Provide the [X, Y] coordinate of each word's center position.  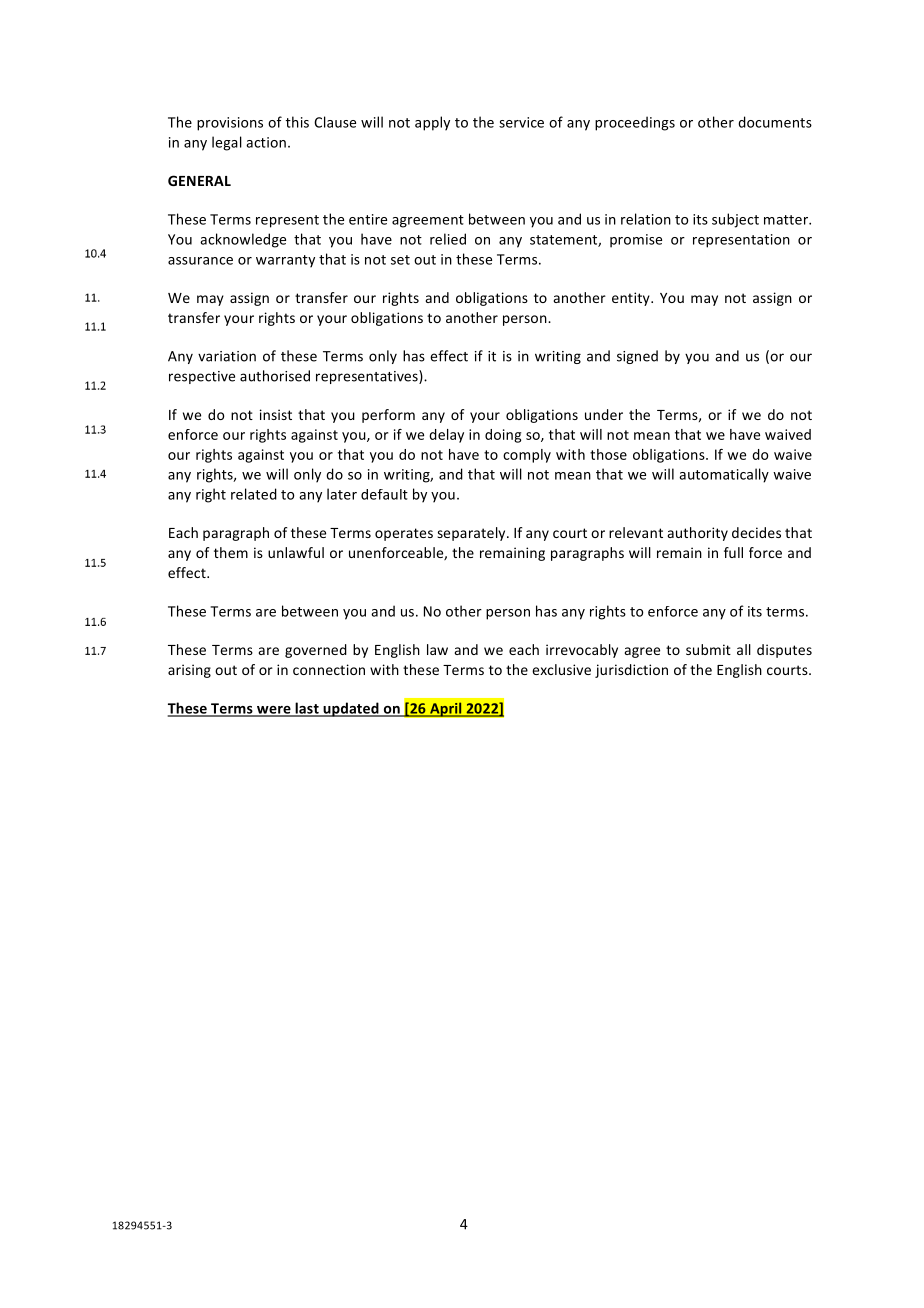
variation [227, 356]
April [446, 709]
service [521, 122]
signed [637, 357]
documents [775, 122]
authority [698, 534]
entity [632, 299]
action [266, 142]
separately [472, 534]
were [273, 711]
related [254, 494]
